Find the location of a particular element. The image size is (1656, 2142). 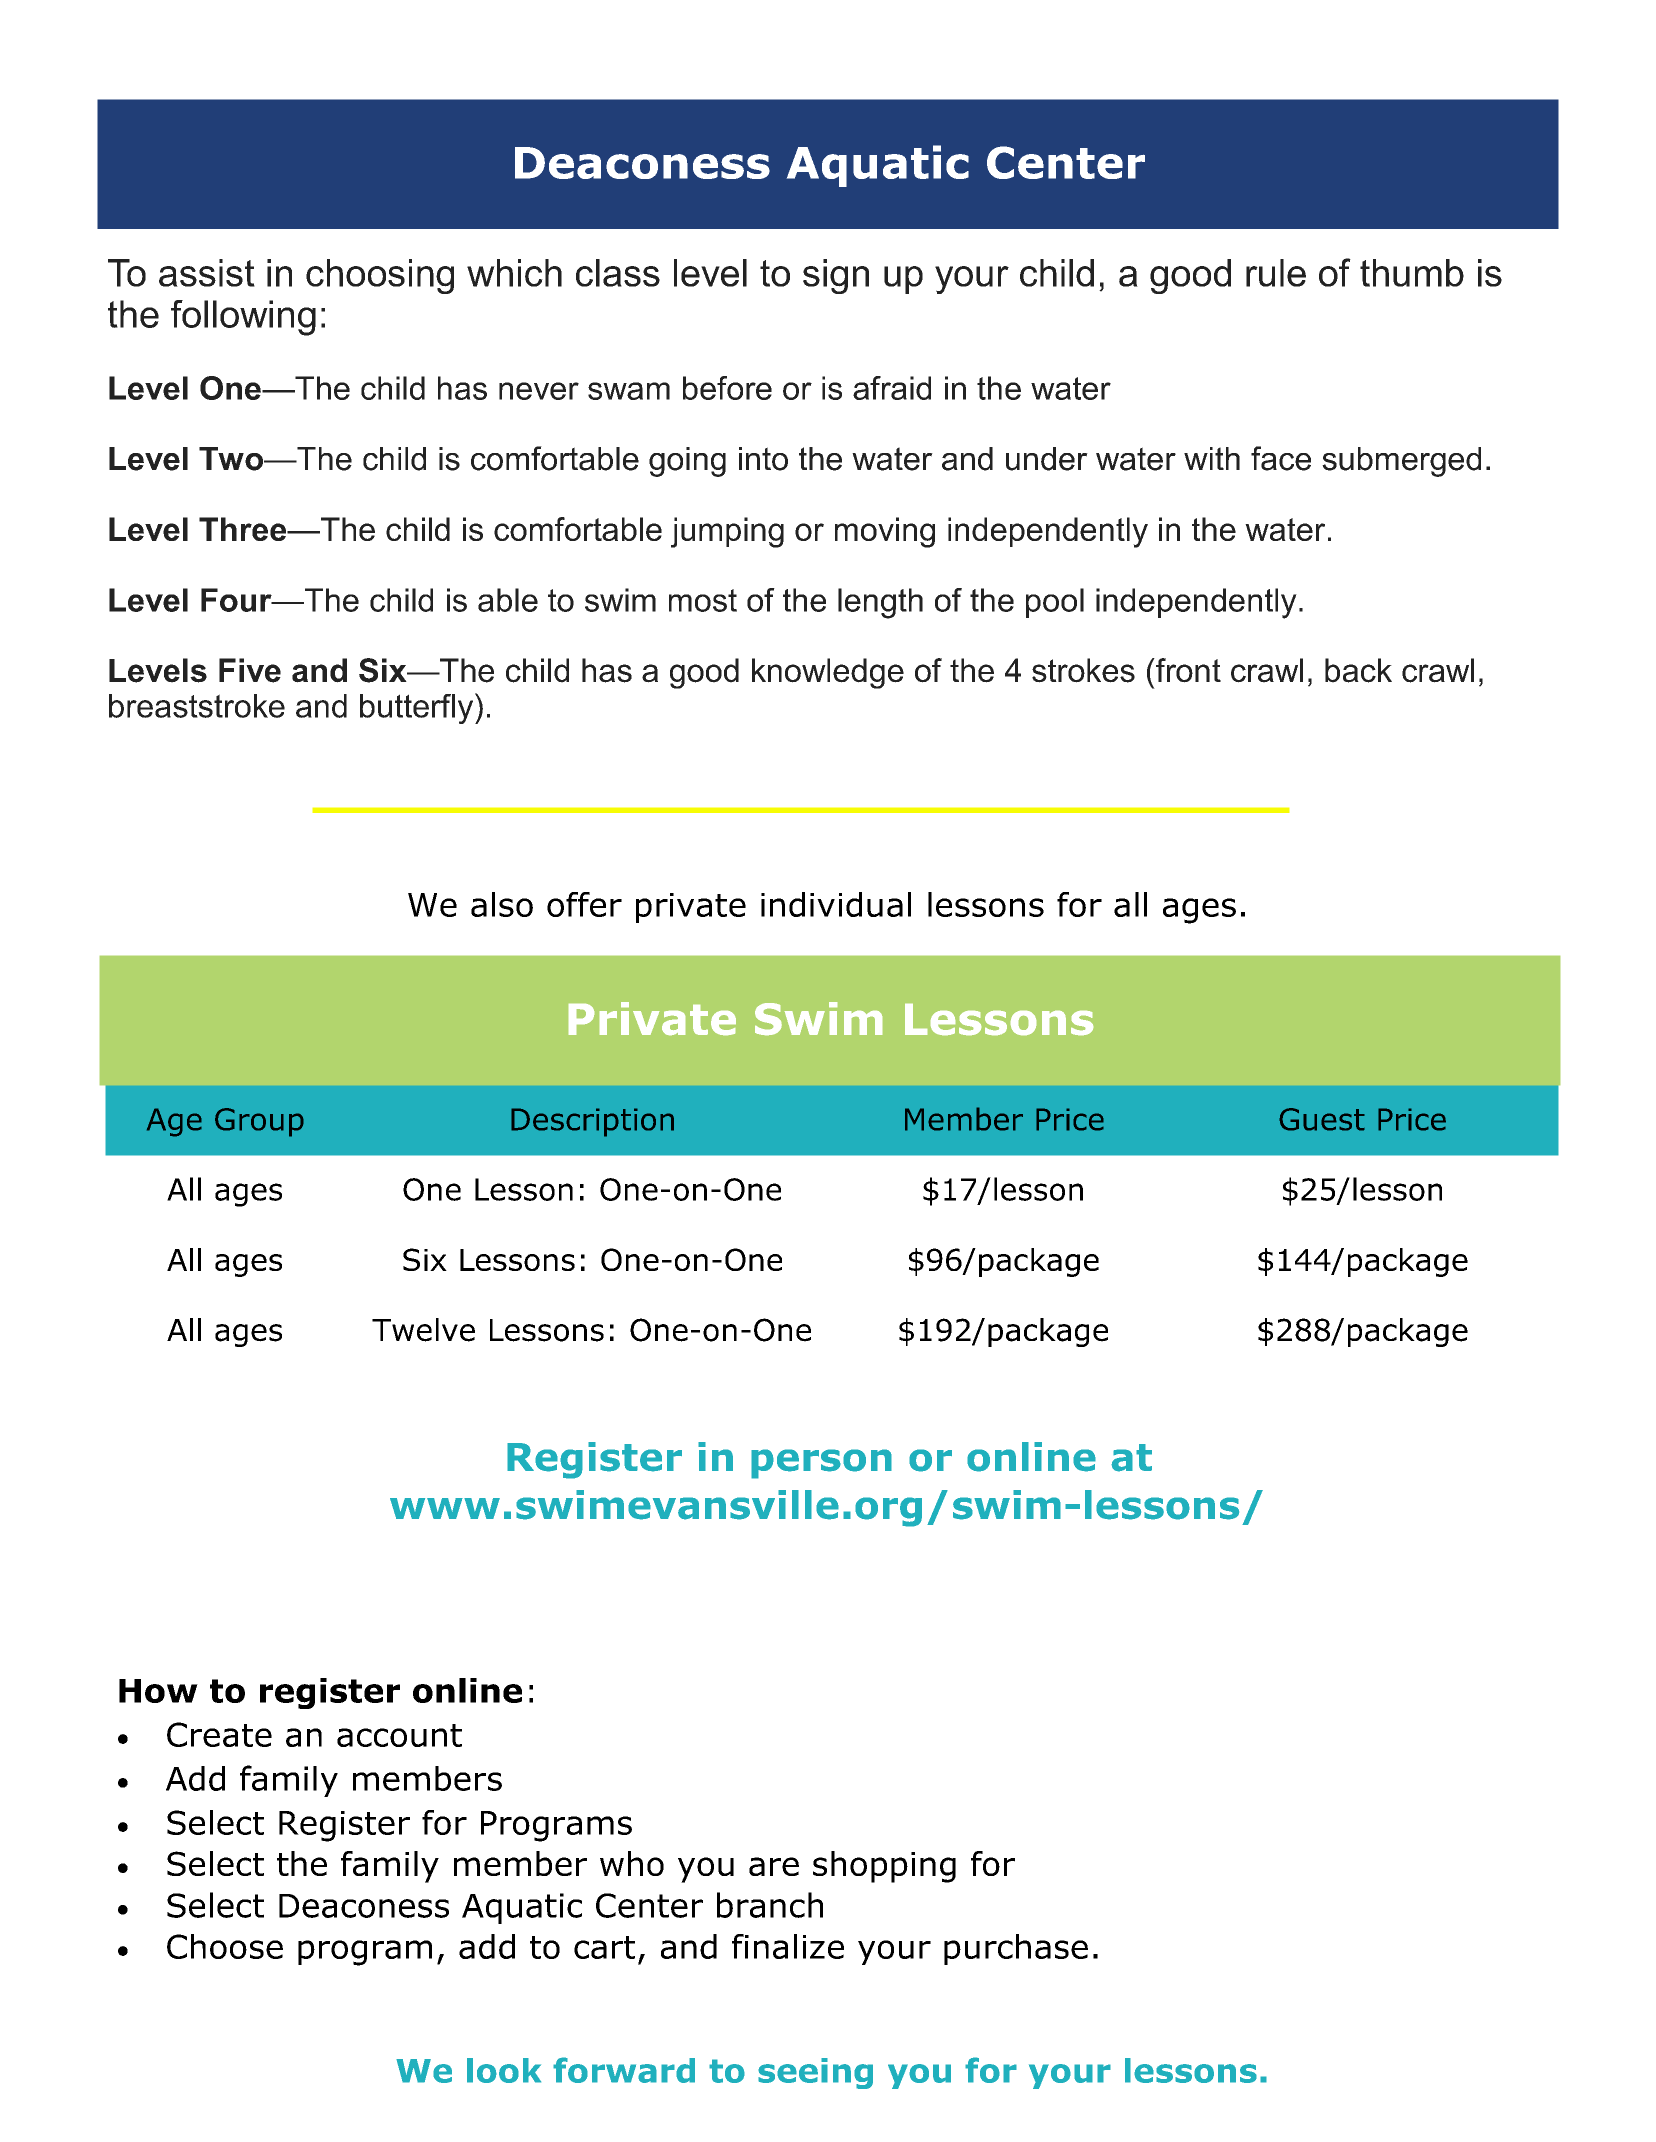

seeing is located at coordinates (815, 2073).
